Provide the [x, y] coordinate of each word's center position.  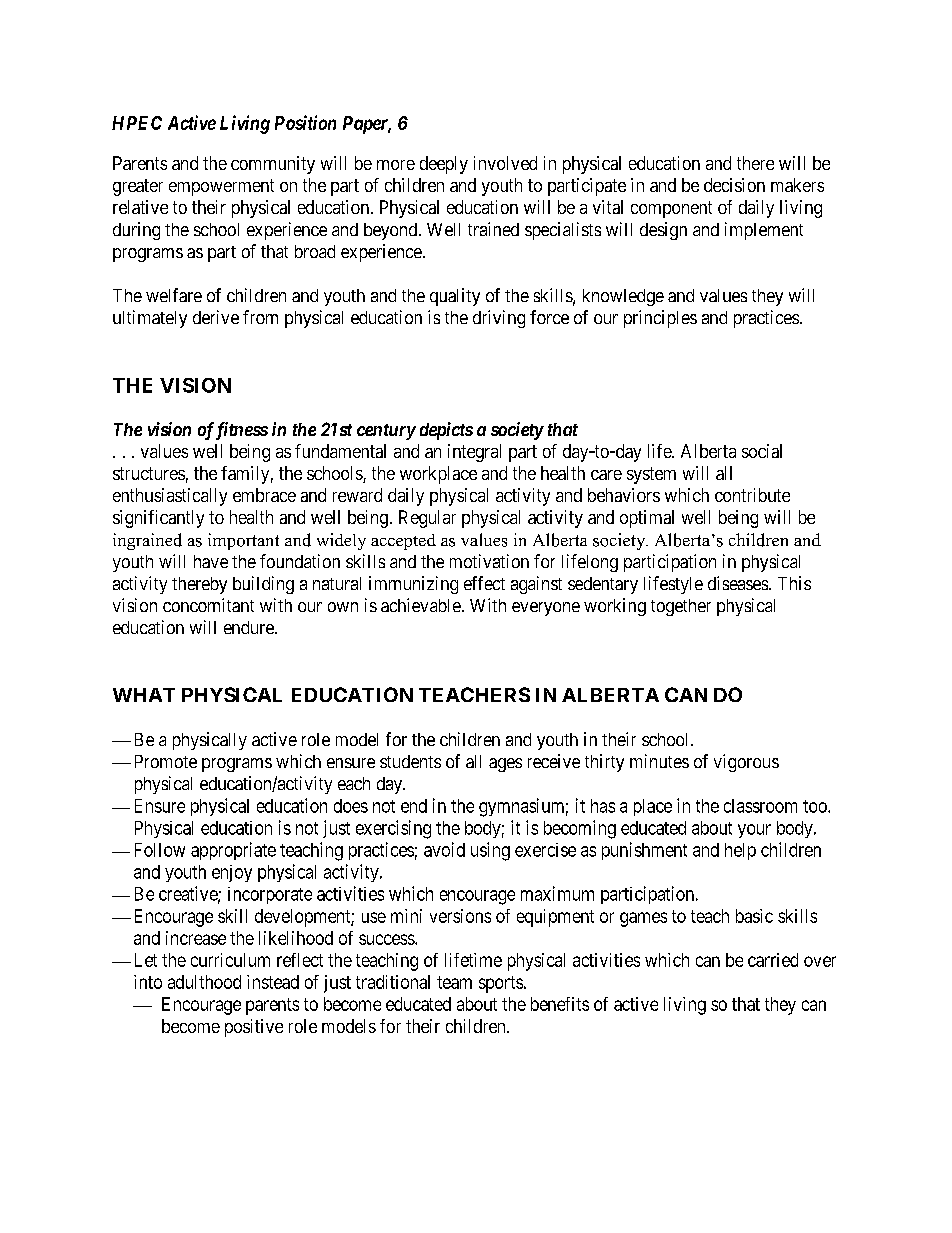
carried [773, 960]
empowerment [221, 187]
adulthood [204, 982]
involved [505, 163]
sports [501, 984]
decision [734, 185]
